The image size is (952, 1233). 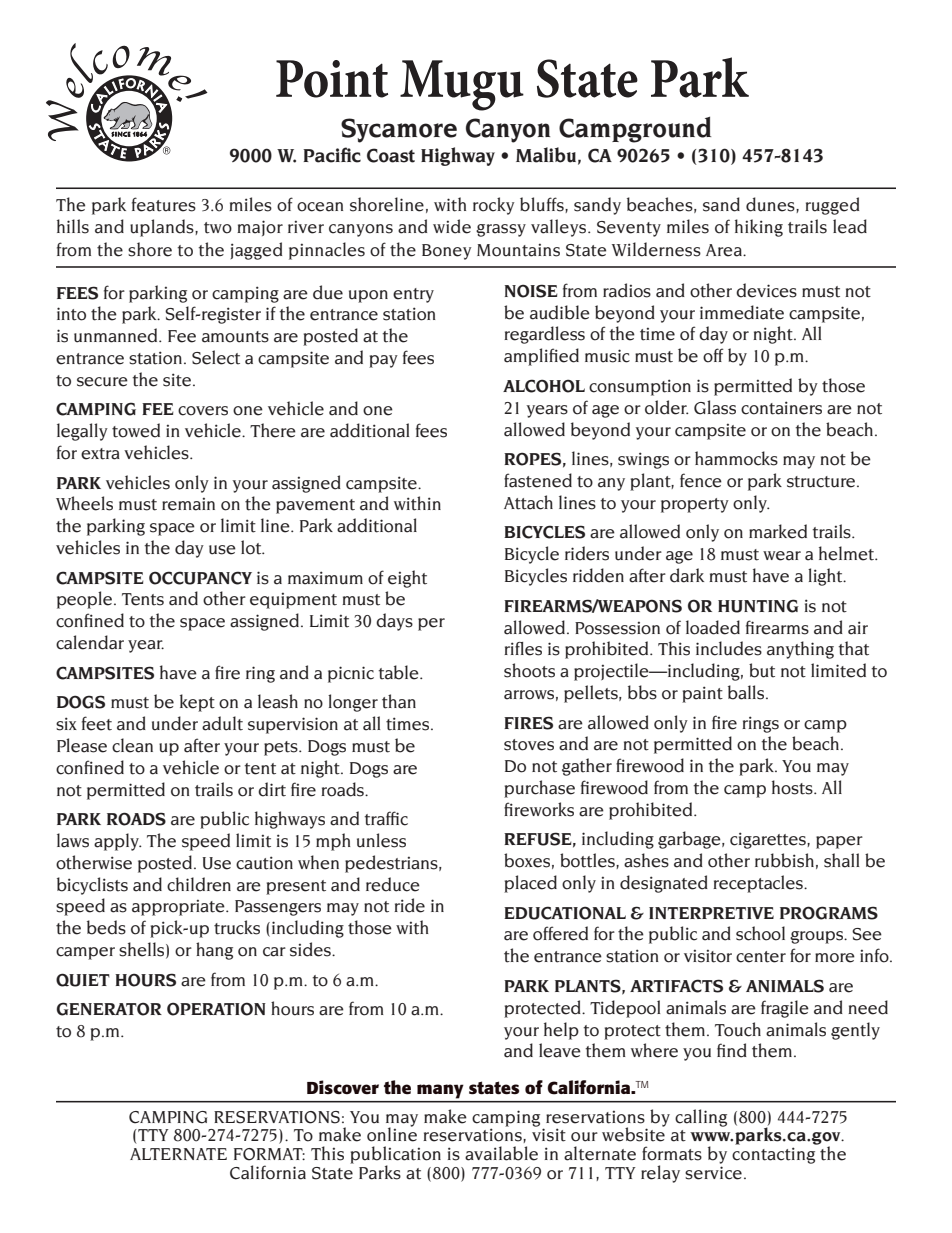 What do you see at coordinates (501, 1153) in the page?
I see `available` at bounding box center [501, 1153].
